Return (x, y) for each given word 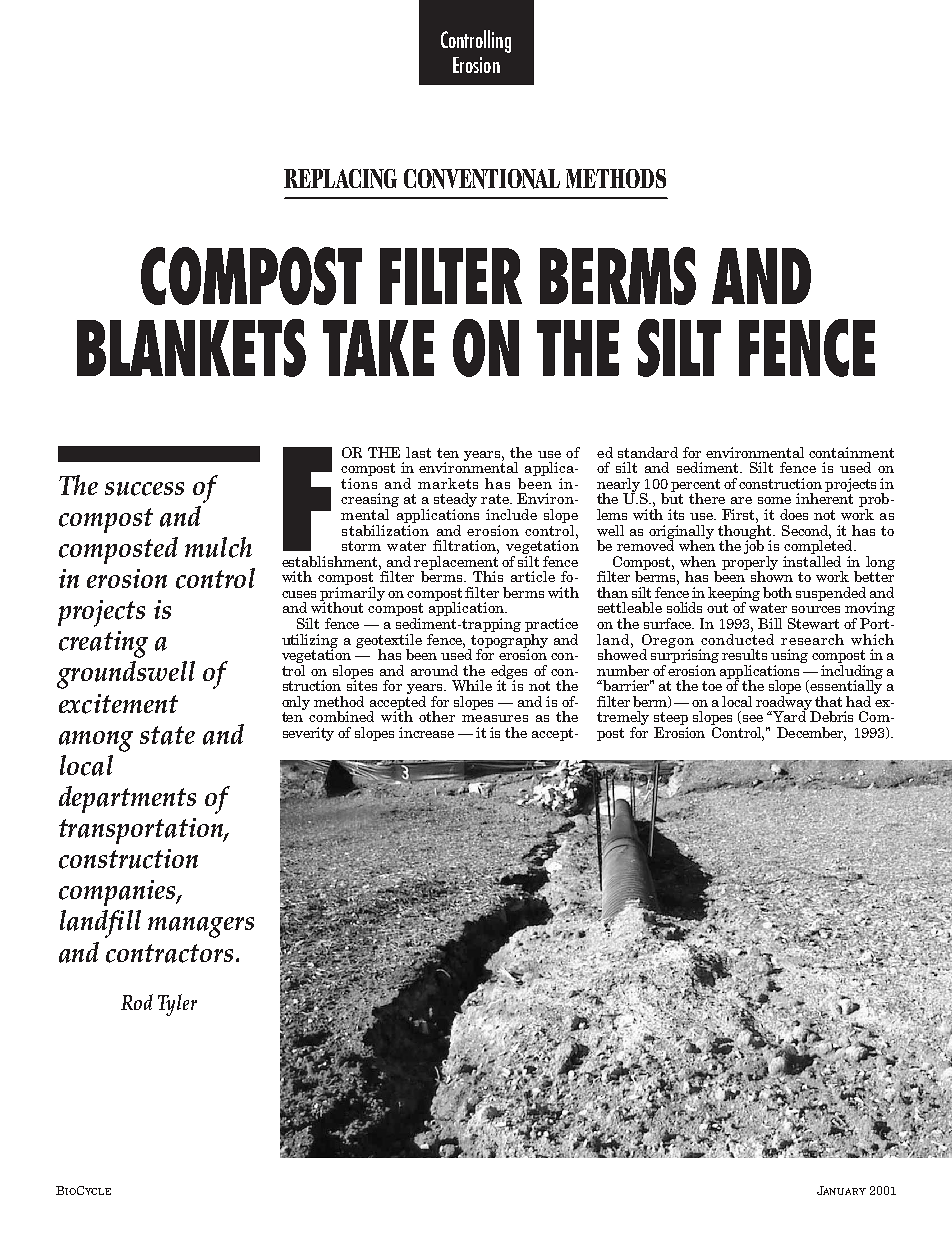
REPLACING (340, 179)
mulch (218, 547)
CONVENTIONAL (482, 179)
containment (851, 452)
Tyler (177, 1005)
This (488, 576)
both (777, 592)
